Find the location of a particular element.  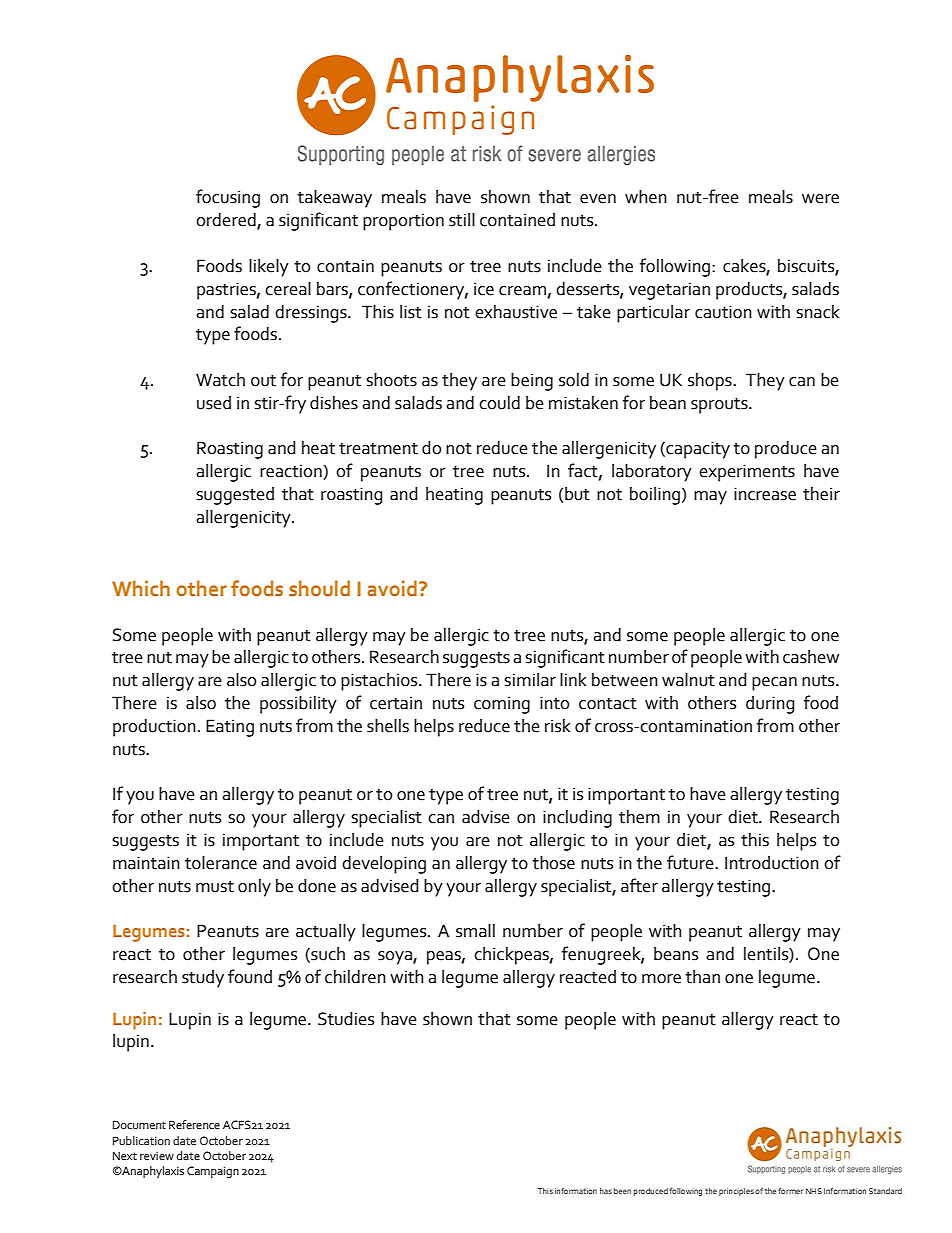

but is located at coordinates (577, 494).
